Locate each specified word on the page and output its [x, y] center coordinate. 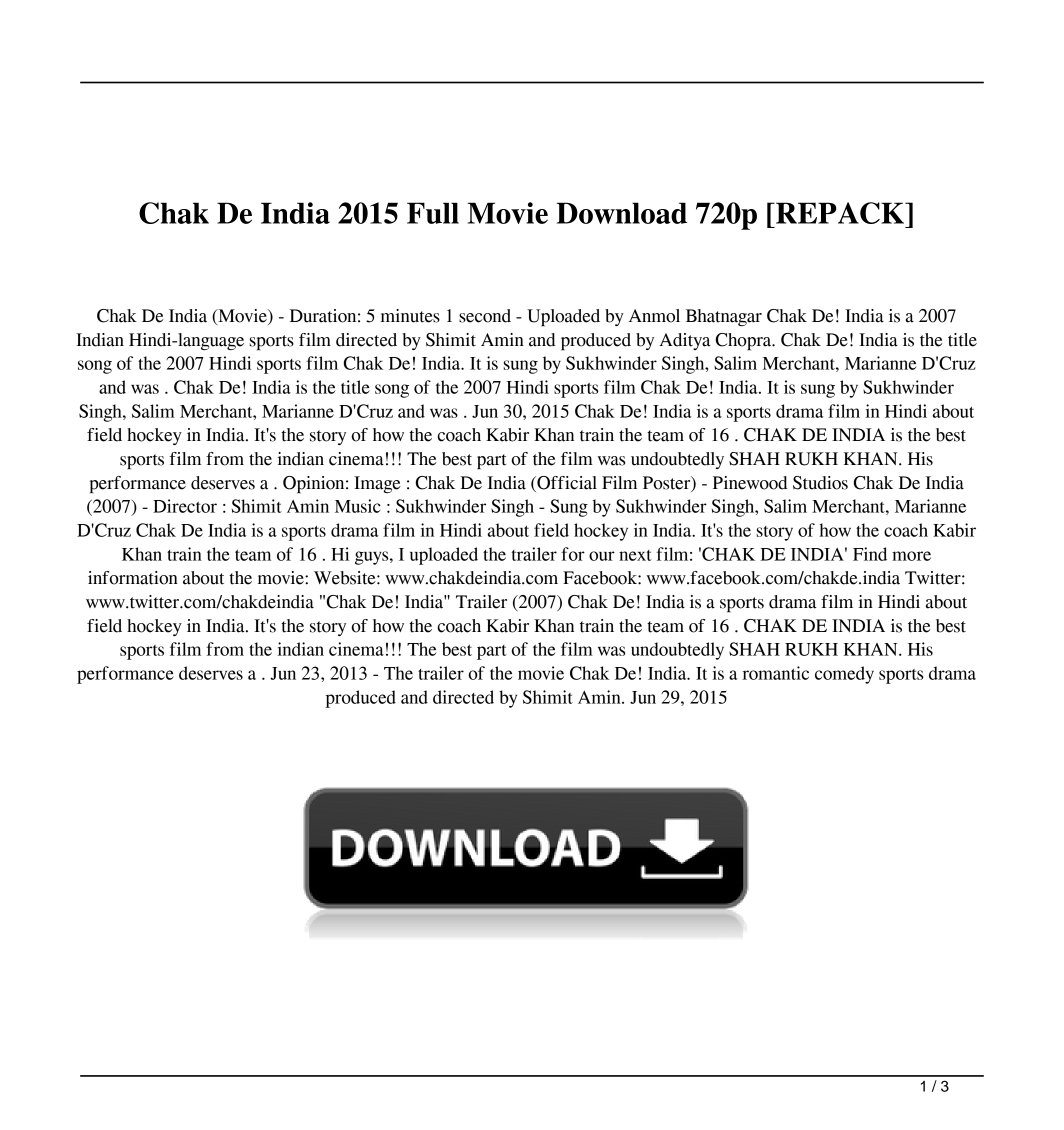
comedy [844, 675]
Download [622, 213]
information [133, 578]
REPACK [840, 213]
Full [433, 213]
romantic [776, 673]
